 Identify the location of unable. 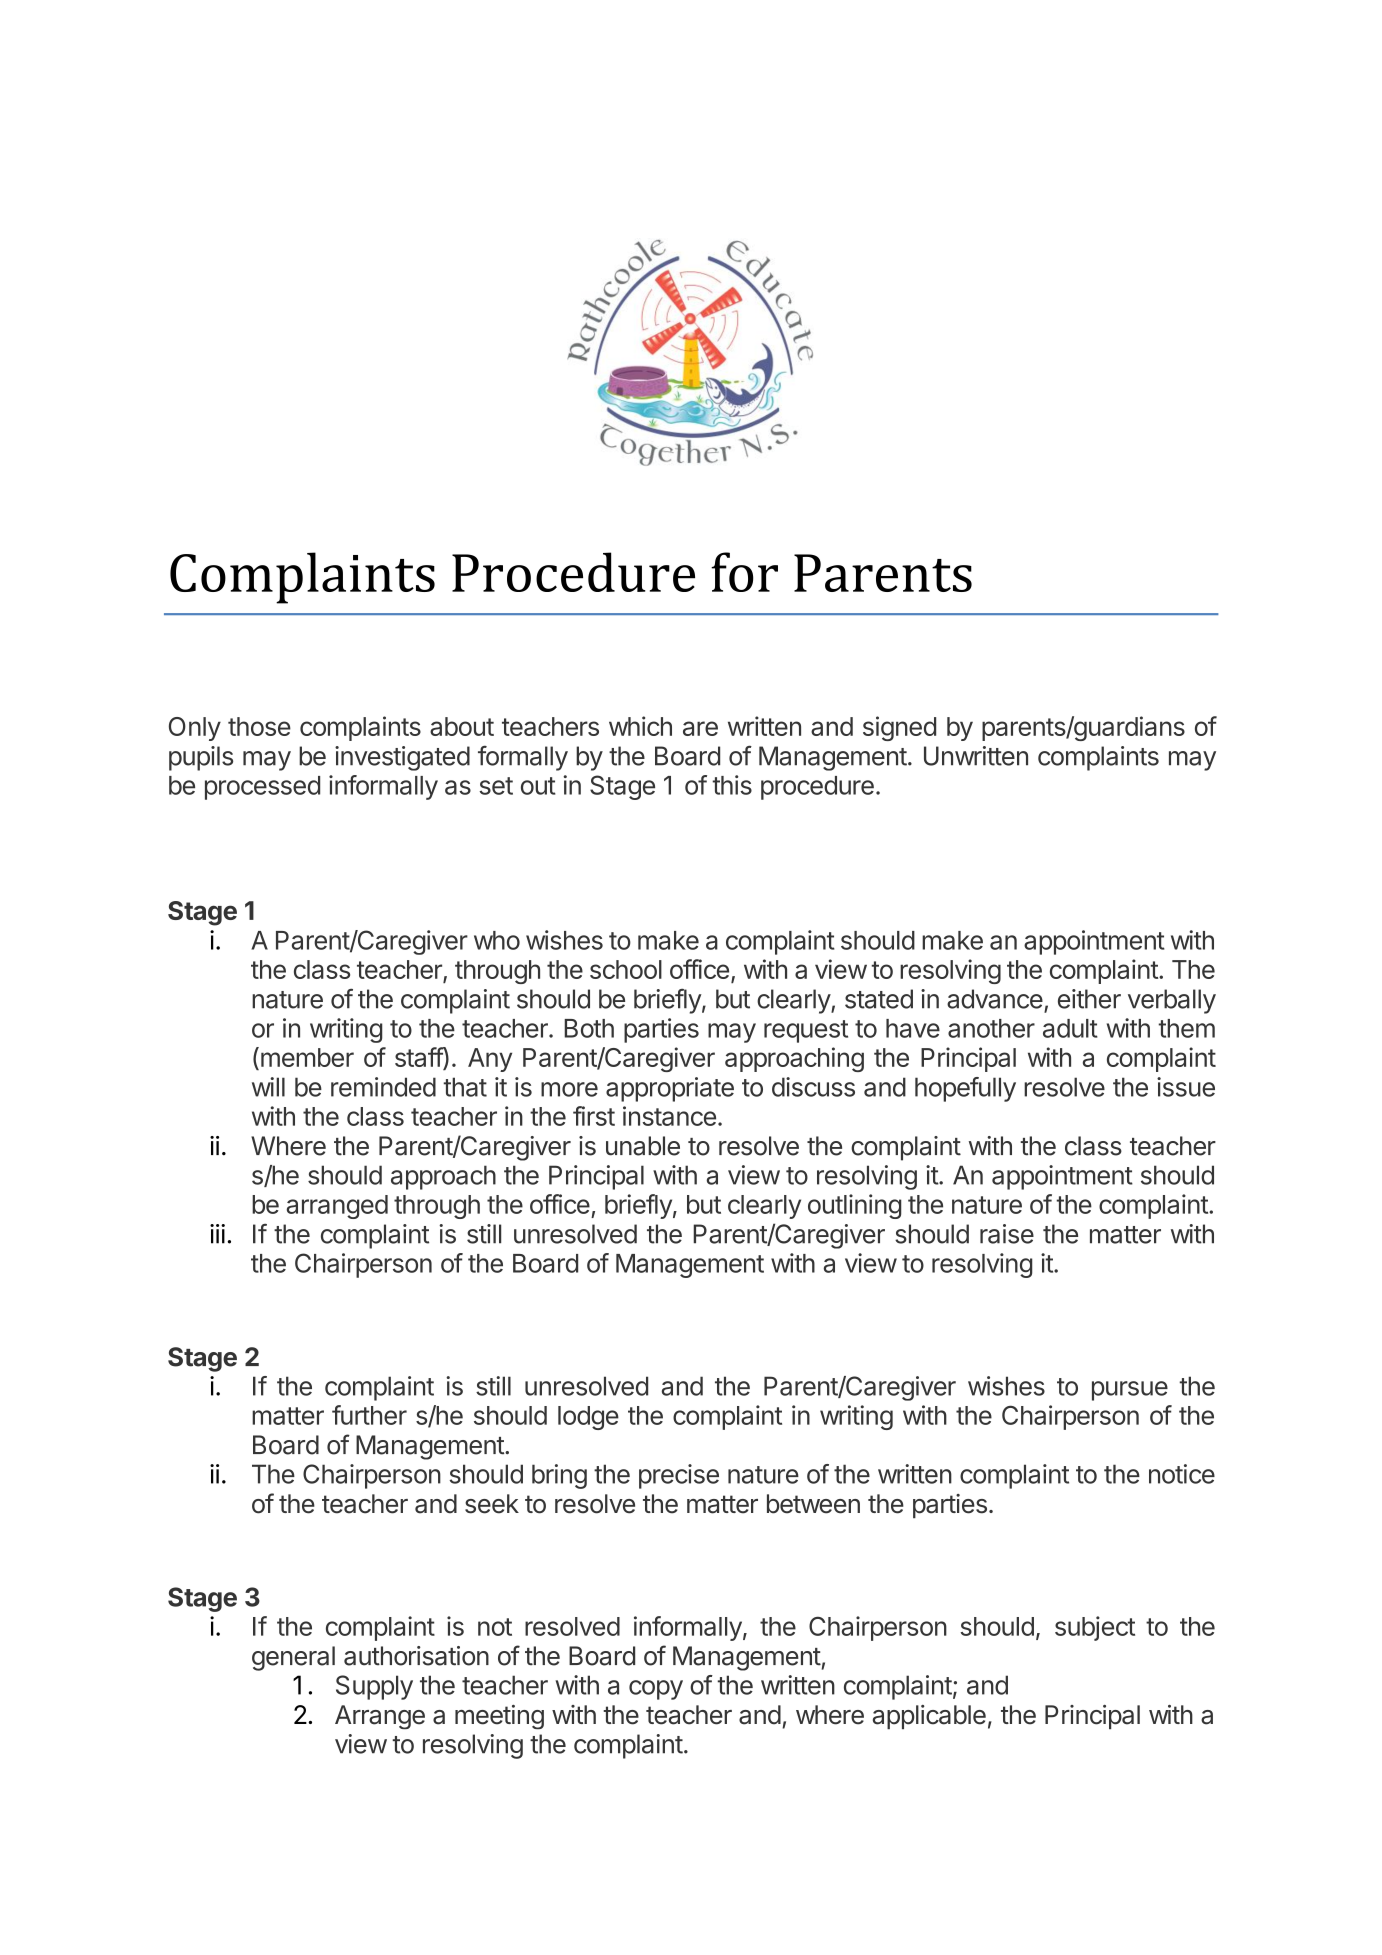
(643, 1146).
